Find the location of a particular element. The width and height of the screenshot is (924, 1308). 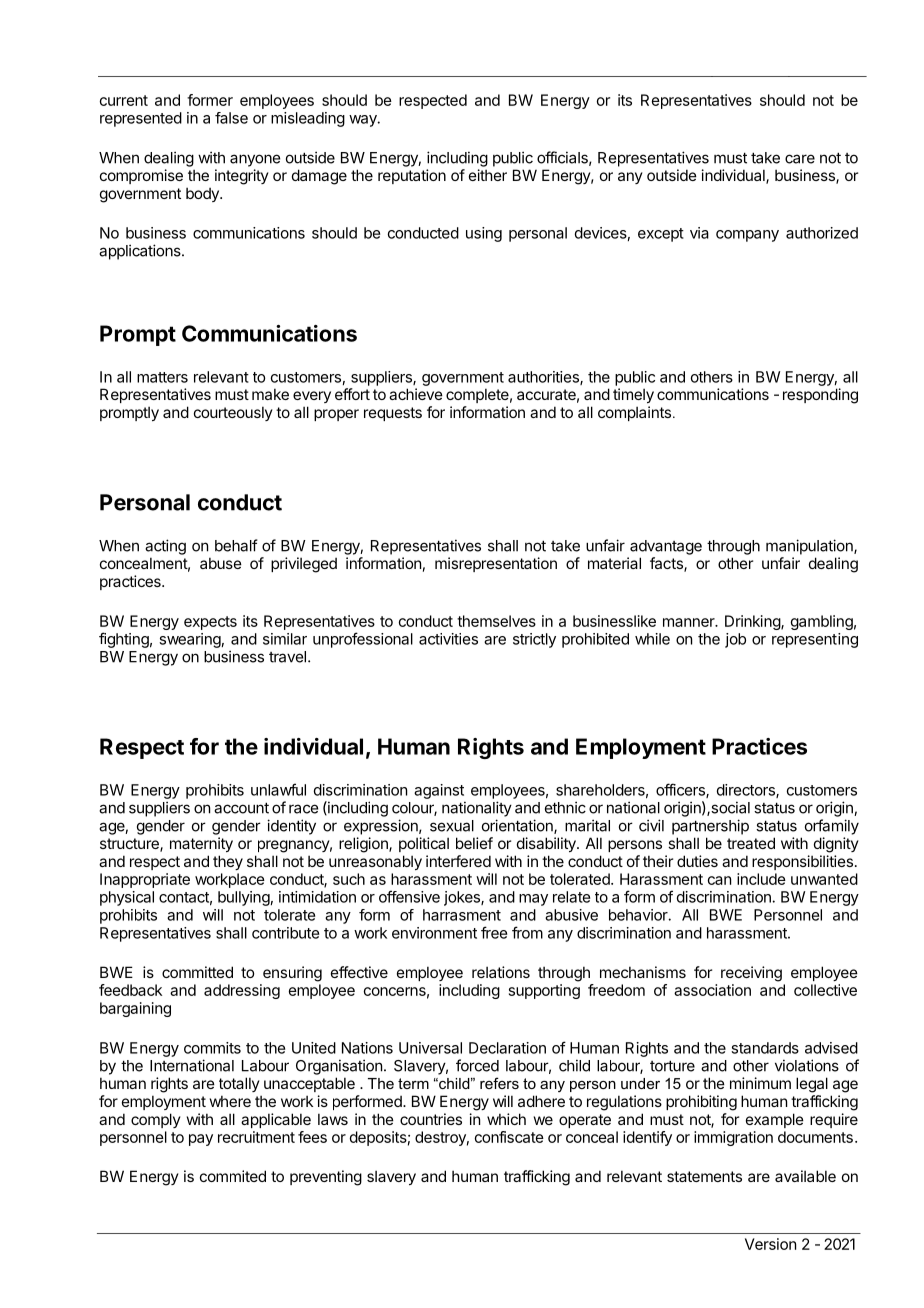

belief is located at coordinates (474, 843).
